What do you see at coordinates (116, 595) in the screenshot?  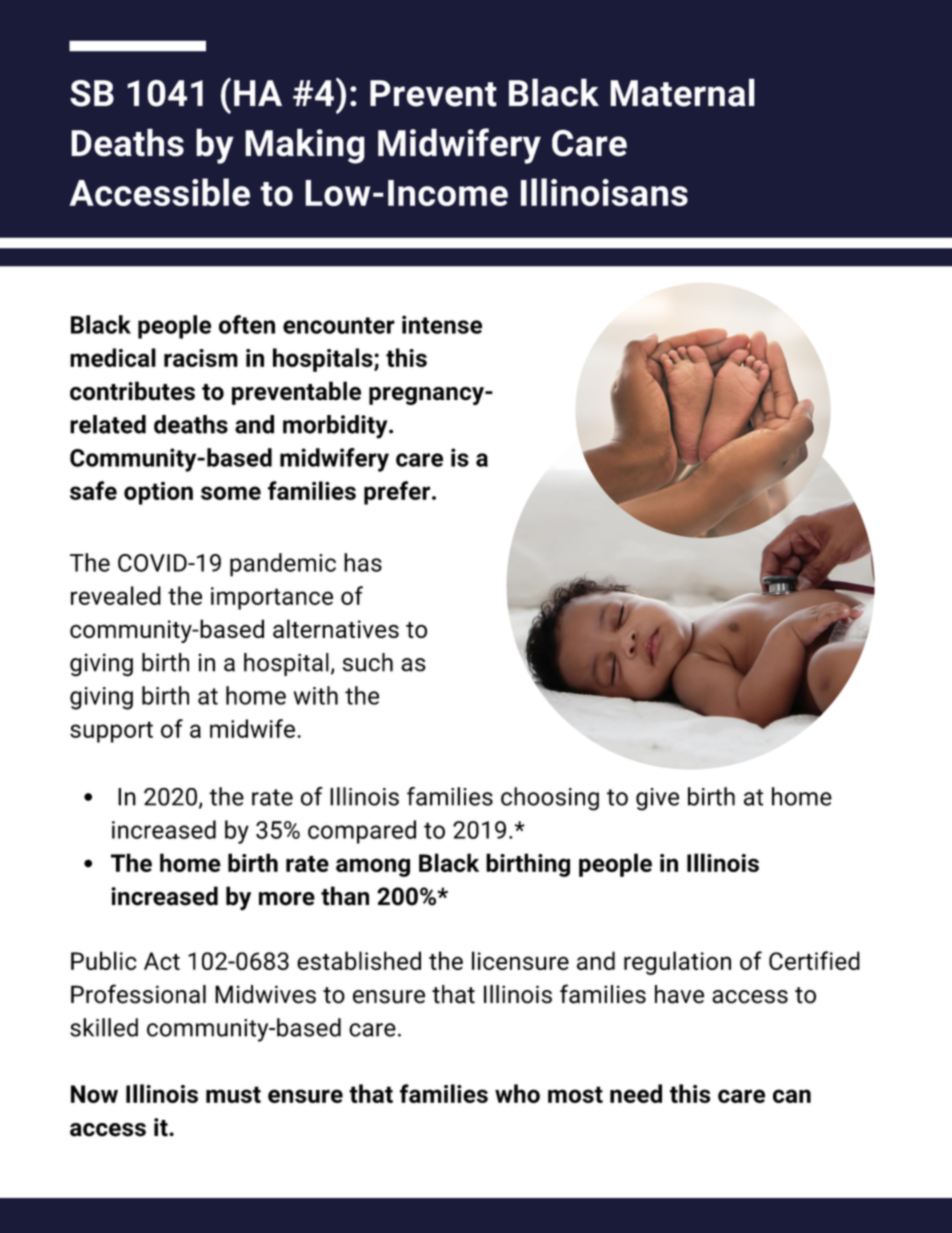 I see `revealed` at bounding box center [116, 595].
